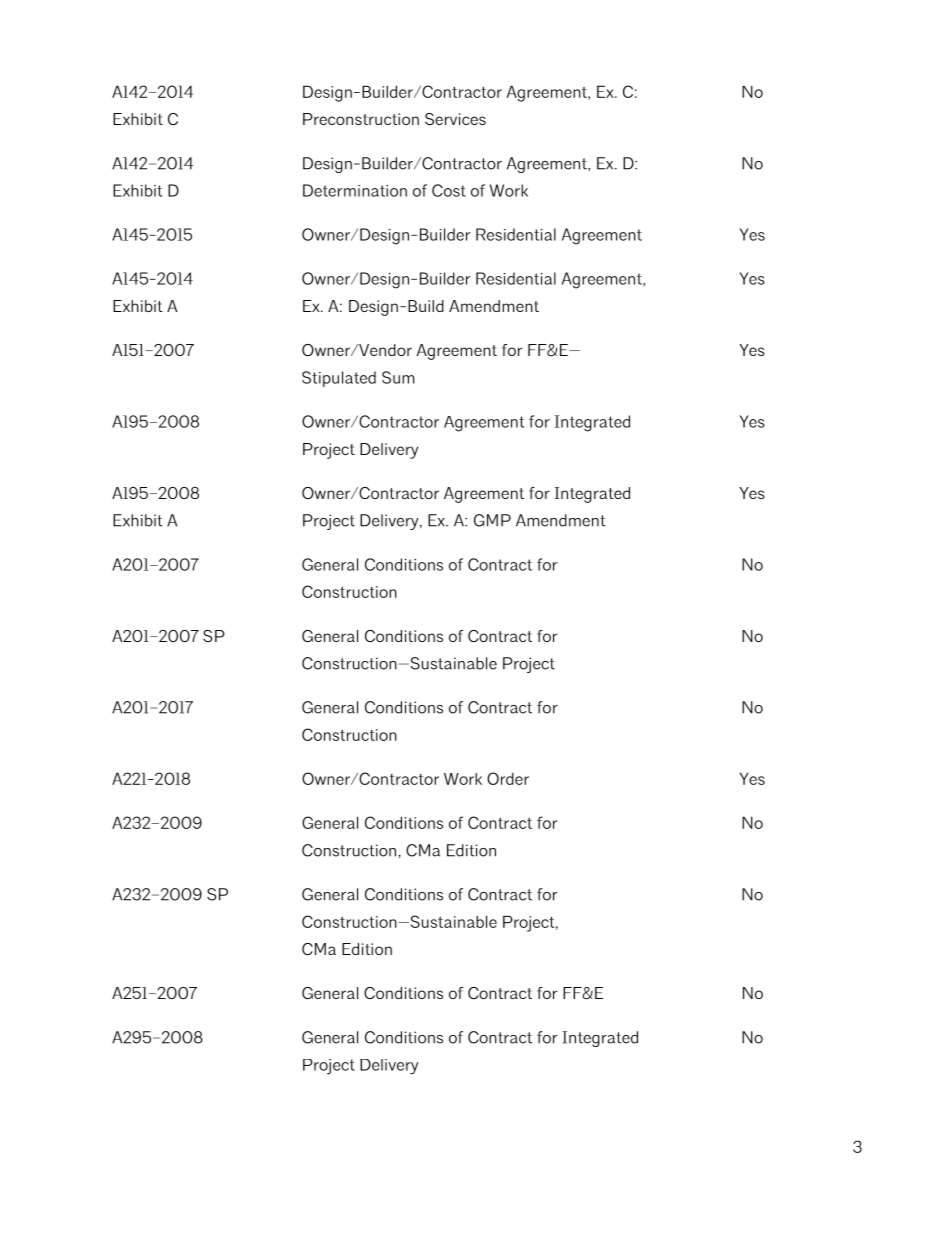  What do you see at coordinates (508, 778) in the page?
I see `Order` at bounding box center [508, 778].
